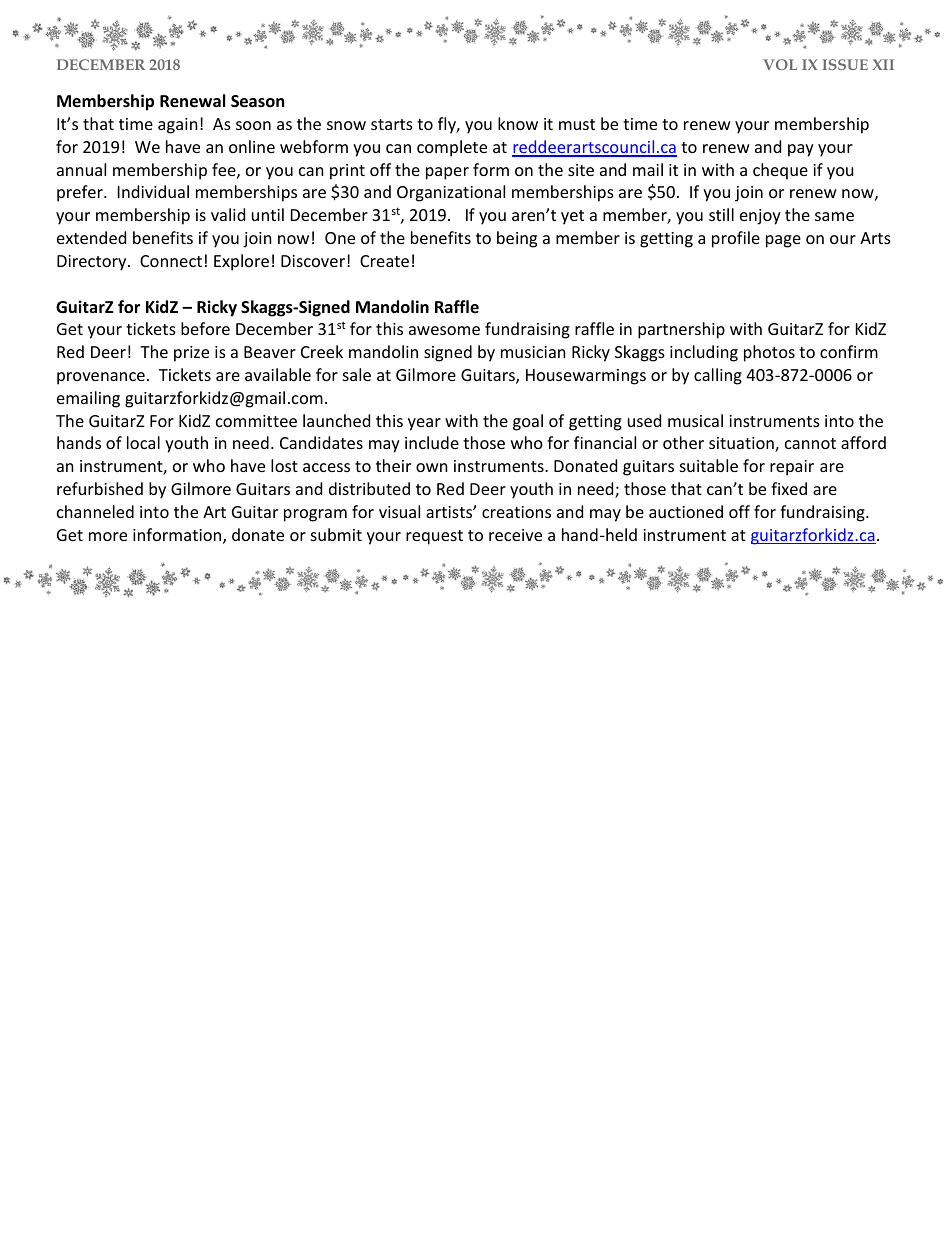 The height and width of the document is (1233, 952). What do you see at coordinates (518, 123) in the document?
I see `know` at bounding box center [518, 123].
